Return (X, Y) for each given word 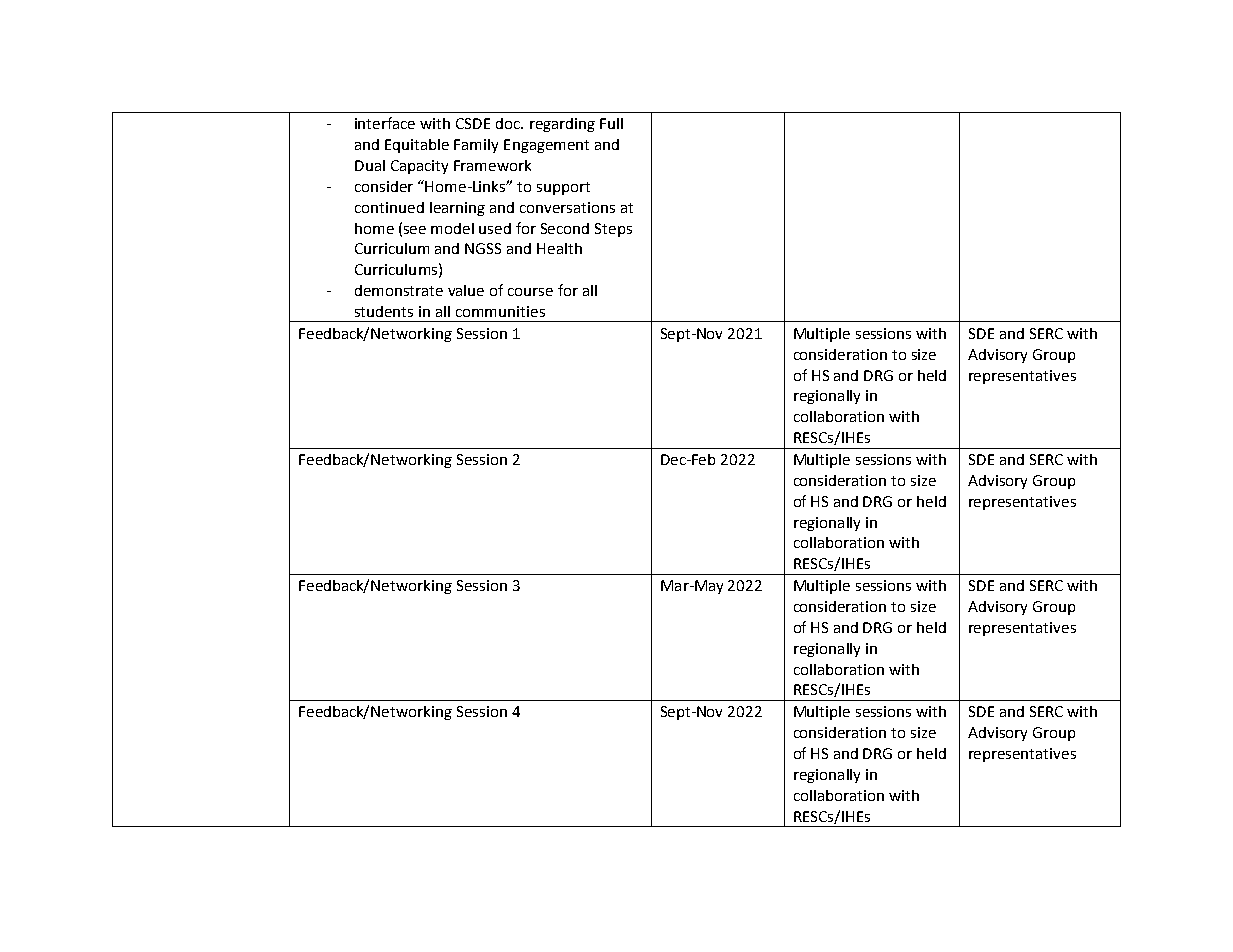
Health (559, 248)
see (415, 230)
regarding (562, 125)
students (384, 311)
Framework (492, 165)
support (563, 188)
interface (385, 123)
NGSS (483, 248)
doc (509, 123)
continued (389, 207)
